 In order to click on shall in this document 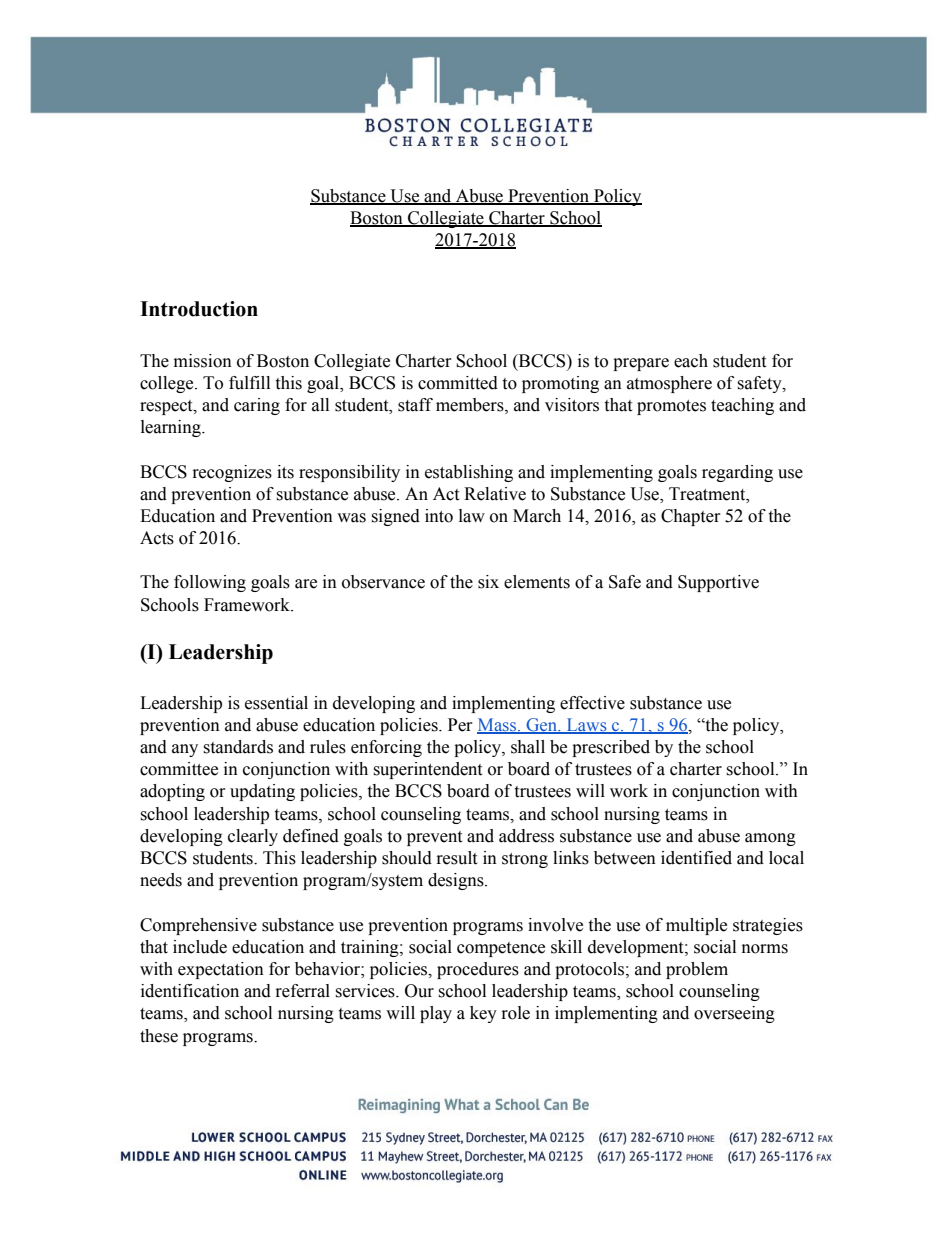, I will do `click(528, 747)`.
